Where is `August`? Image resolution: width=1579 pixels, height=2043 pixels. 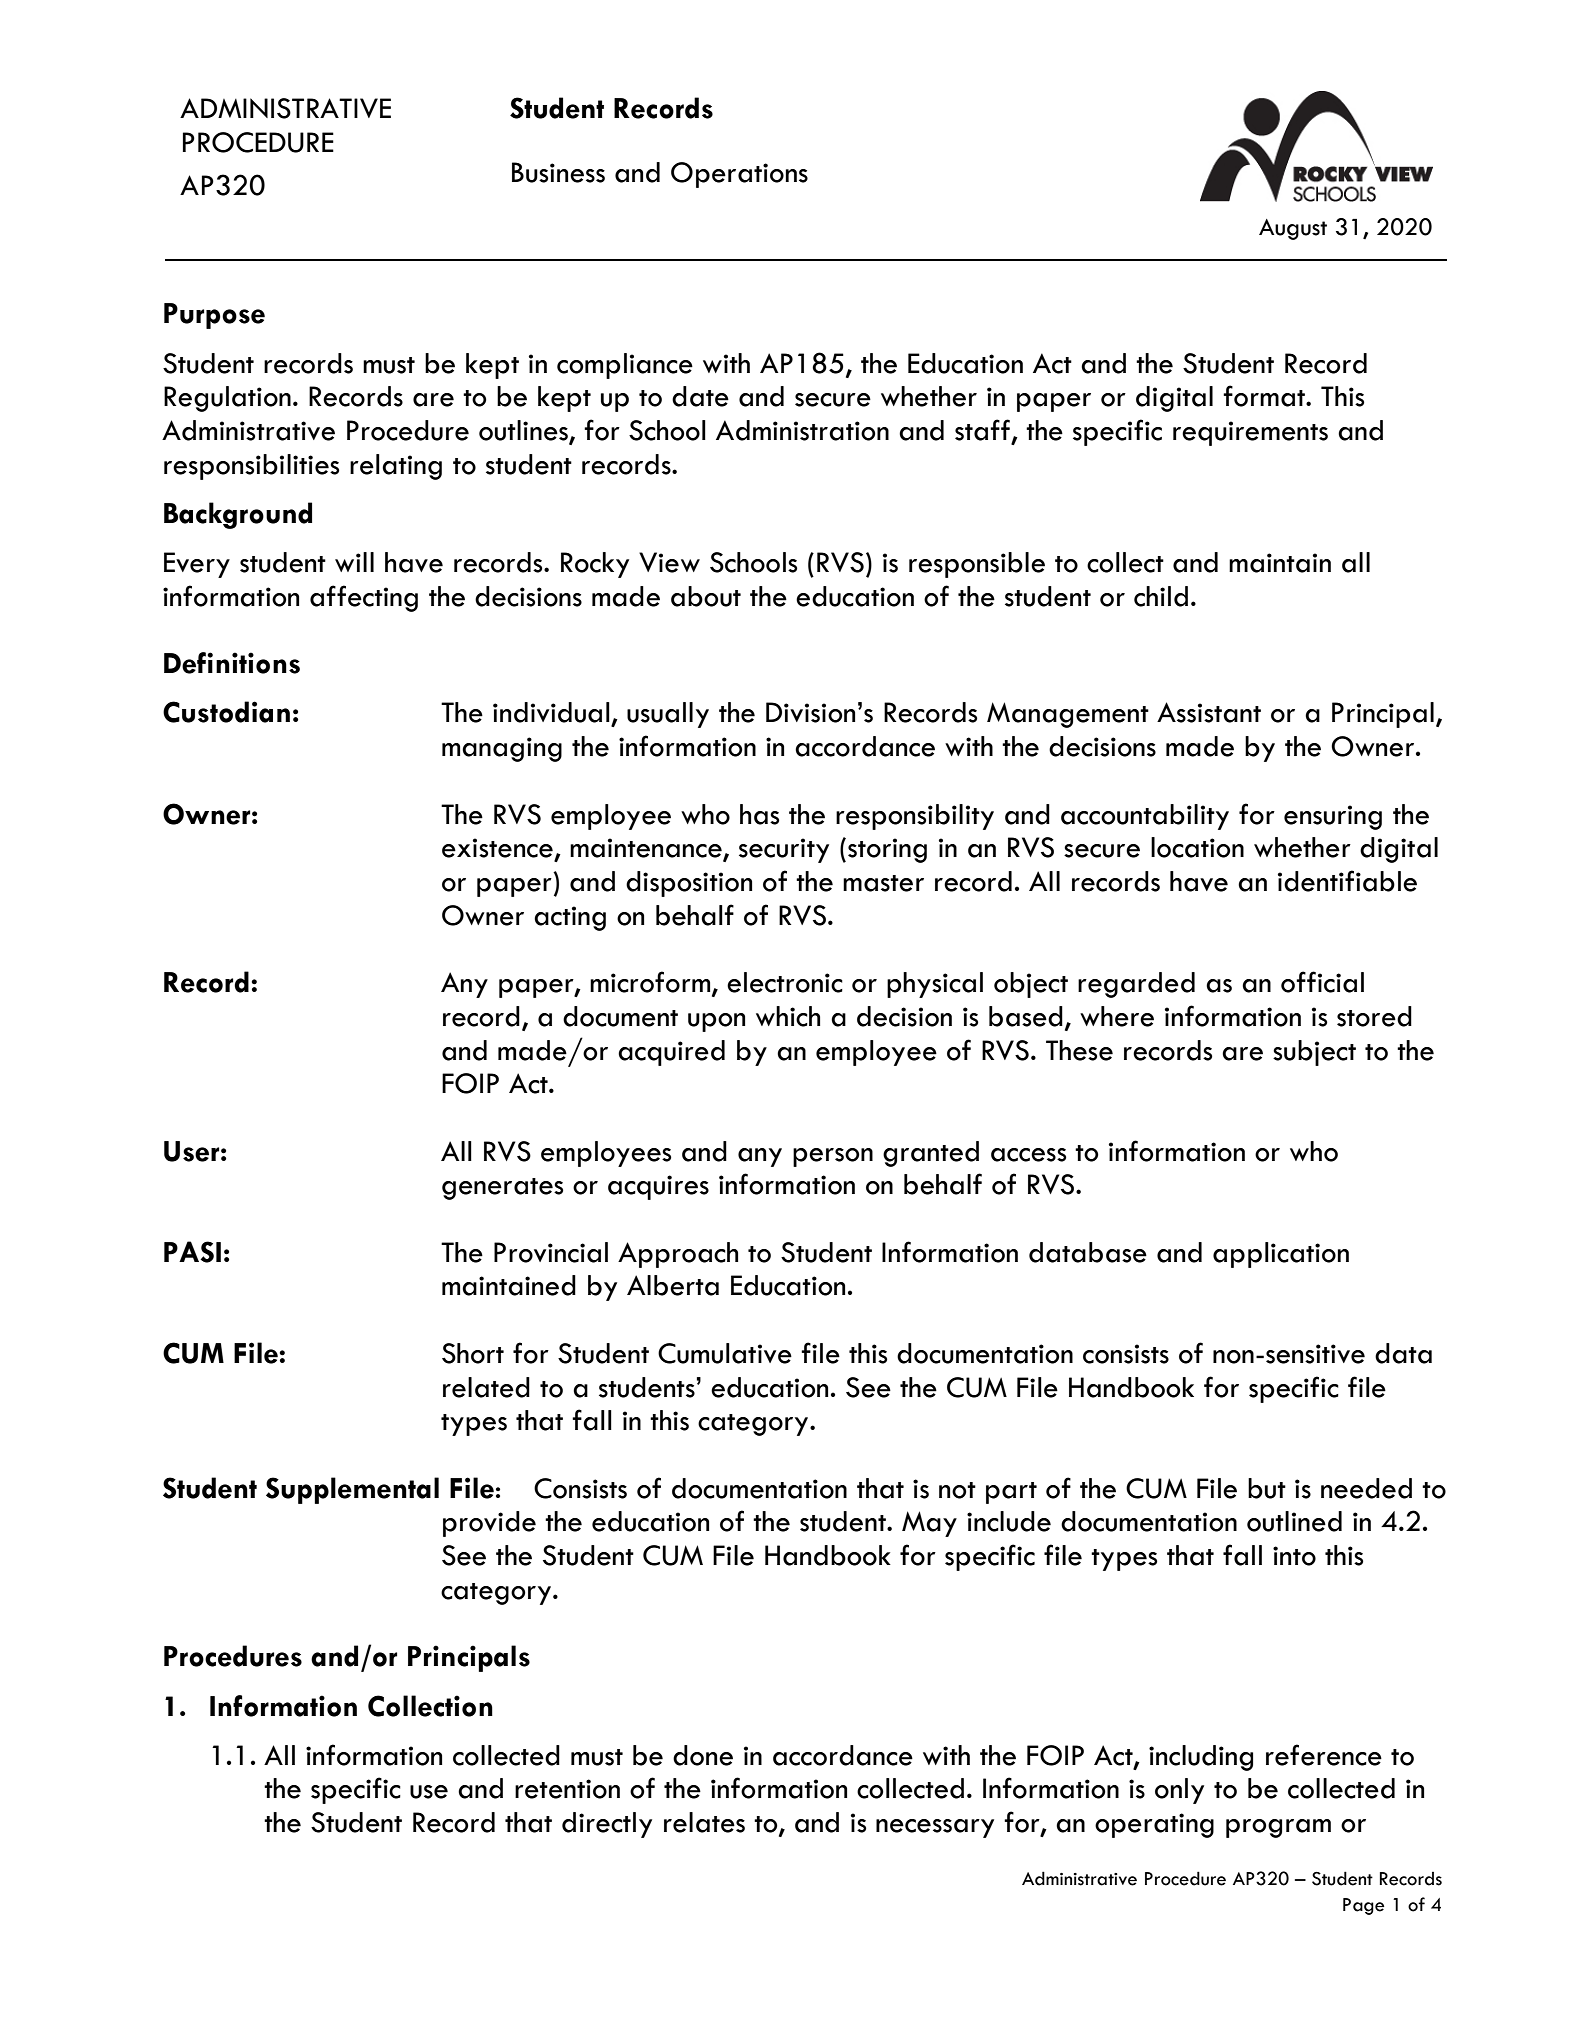 August is located at coordinates (1293, 229).
